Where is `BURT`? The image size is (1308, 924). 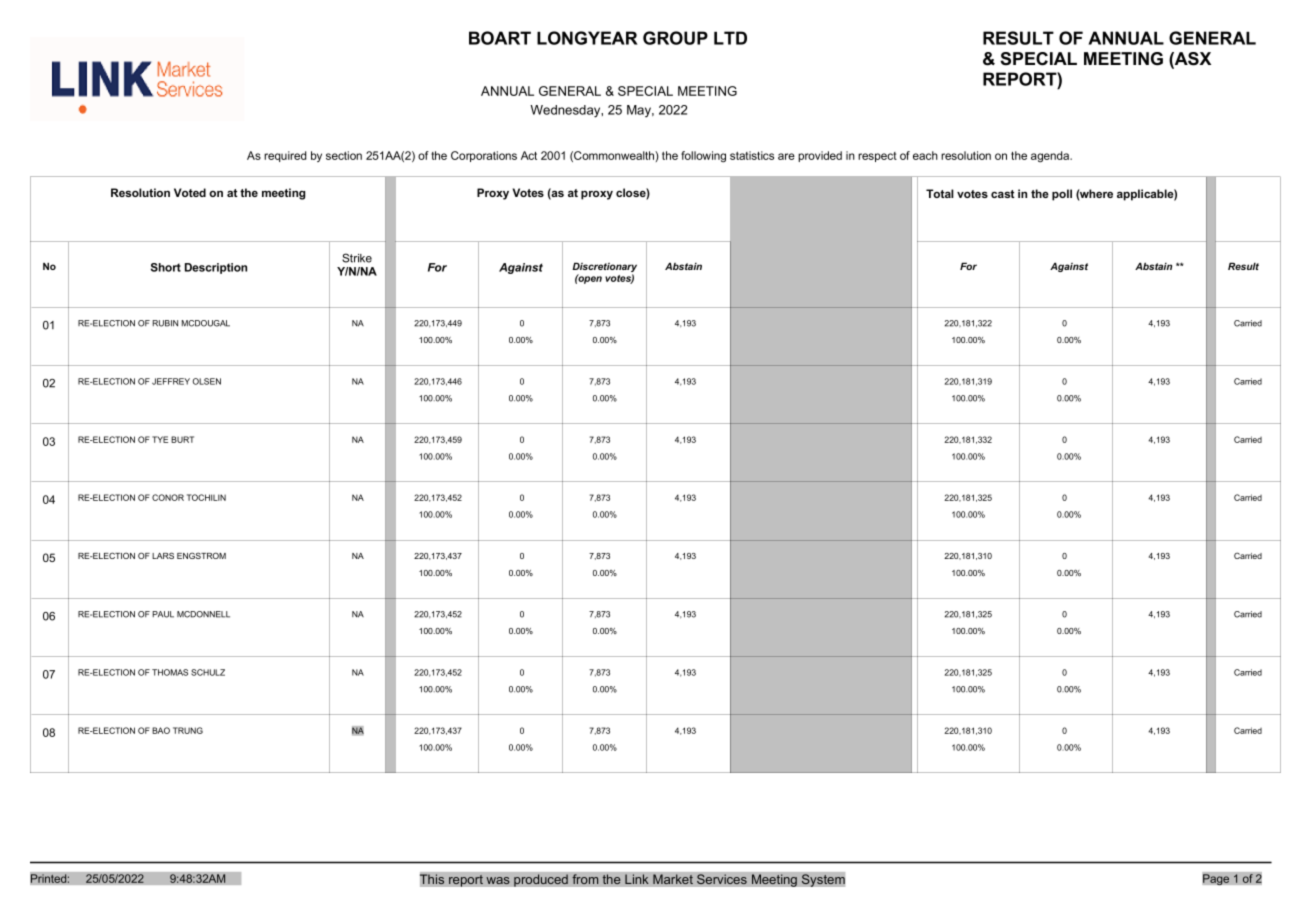 BURT is located at coordinates (182, 439).
